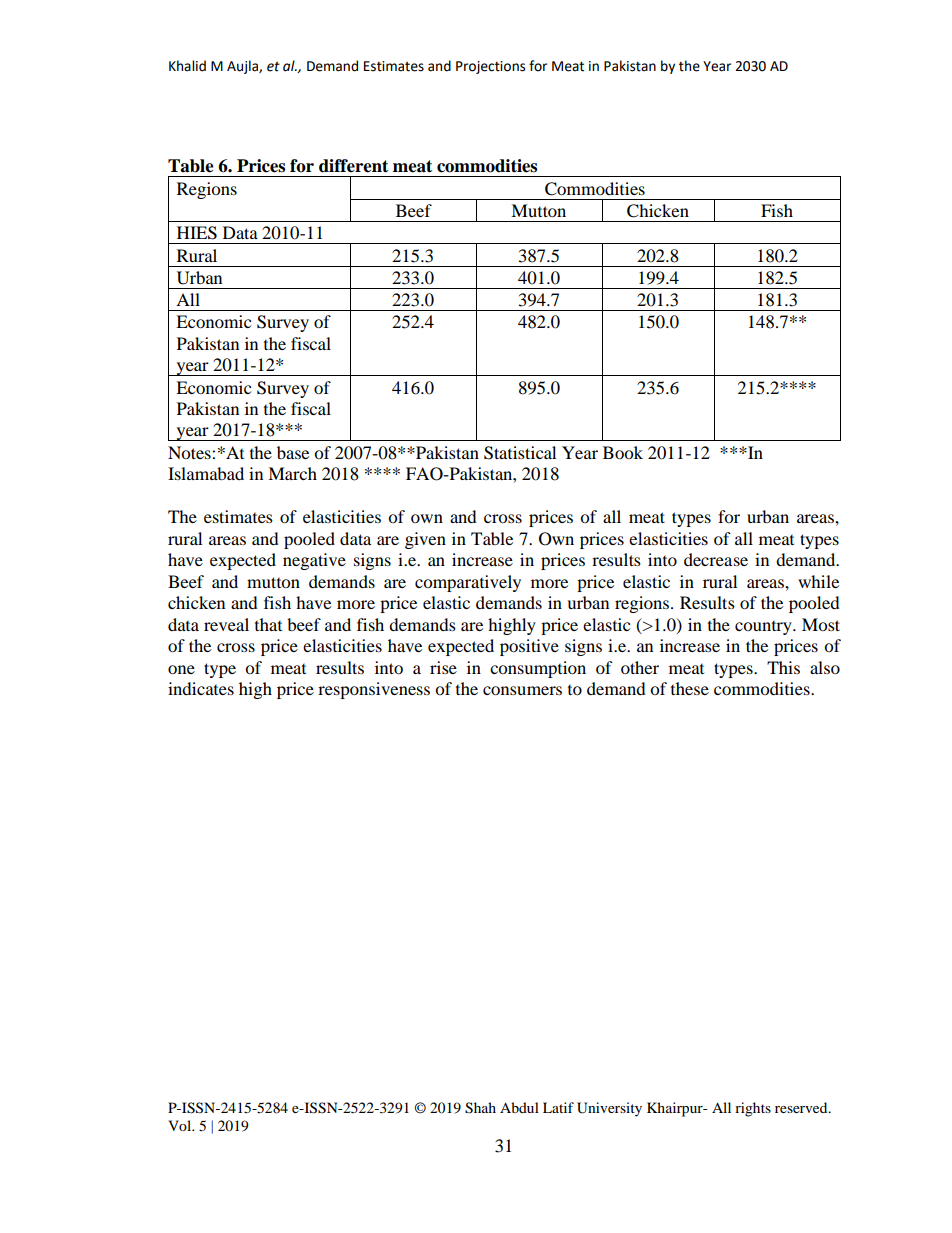  What do you see at coordinates (753, 1109) in the screenshot?
I see `rights` at bounding box center [753, 1109].
